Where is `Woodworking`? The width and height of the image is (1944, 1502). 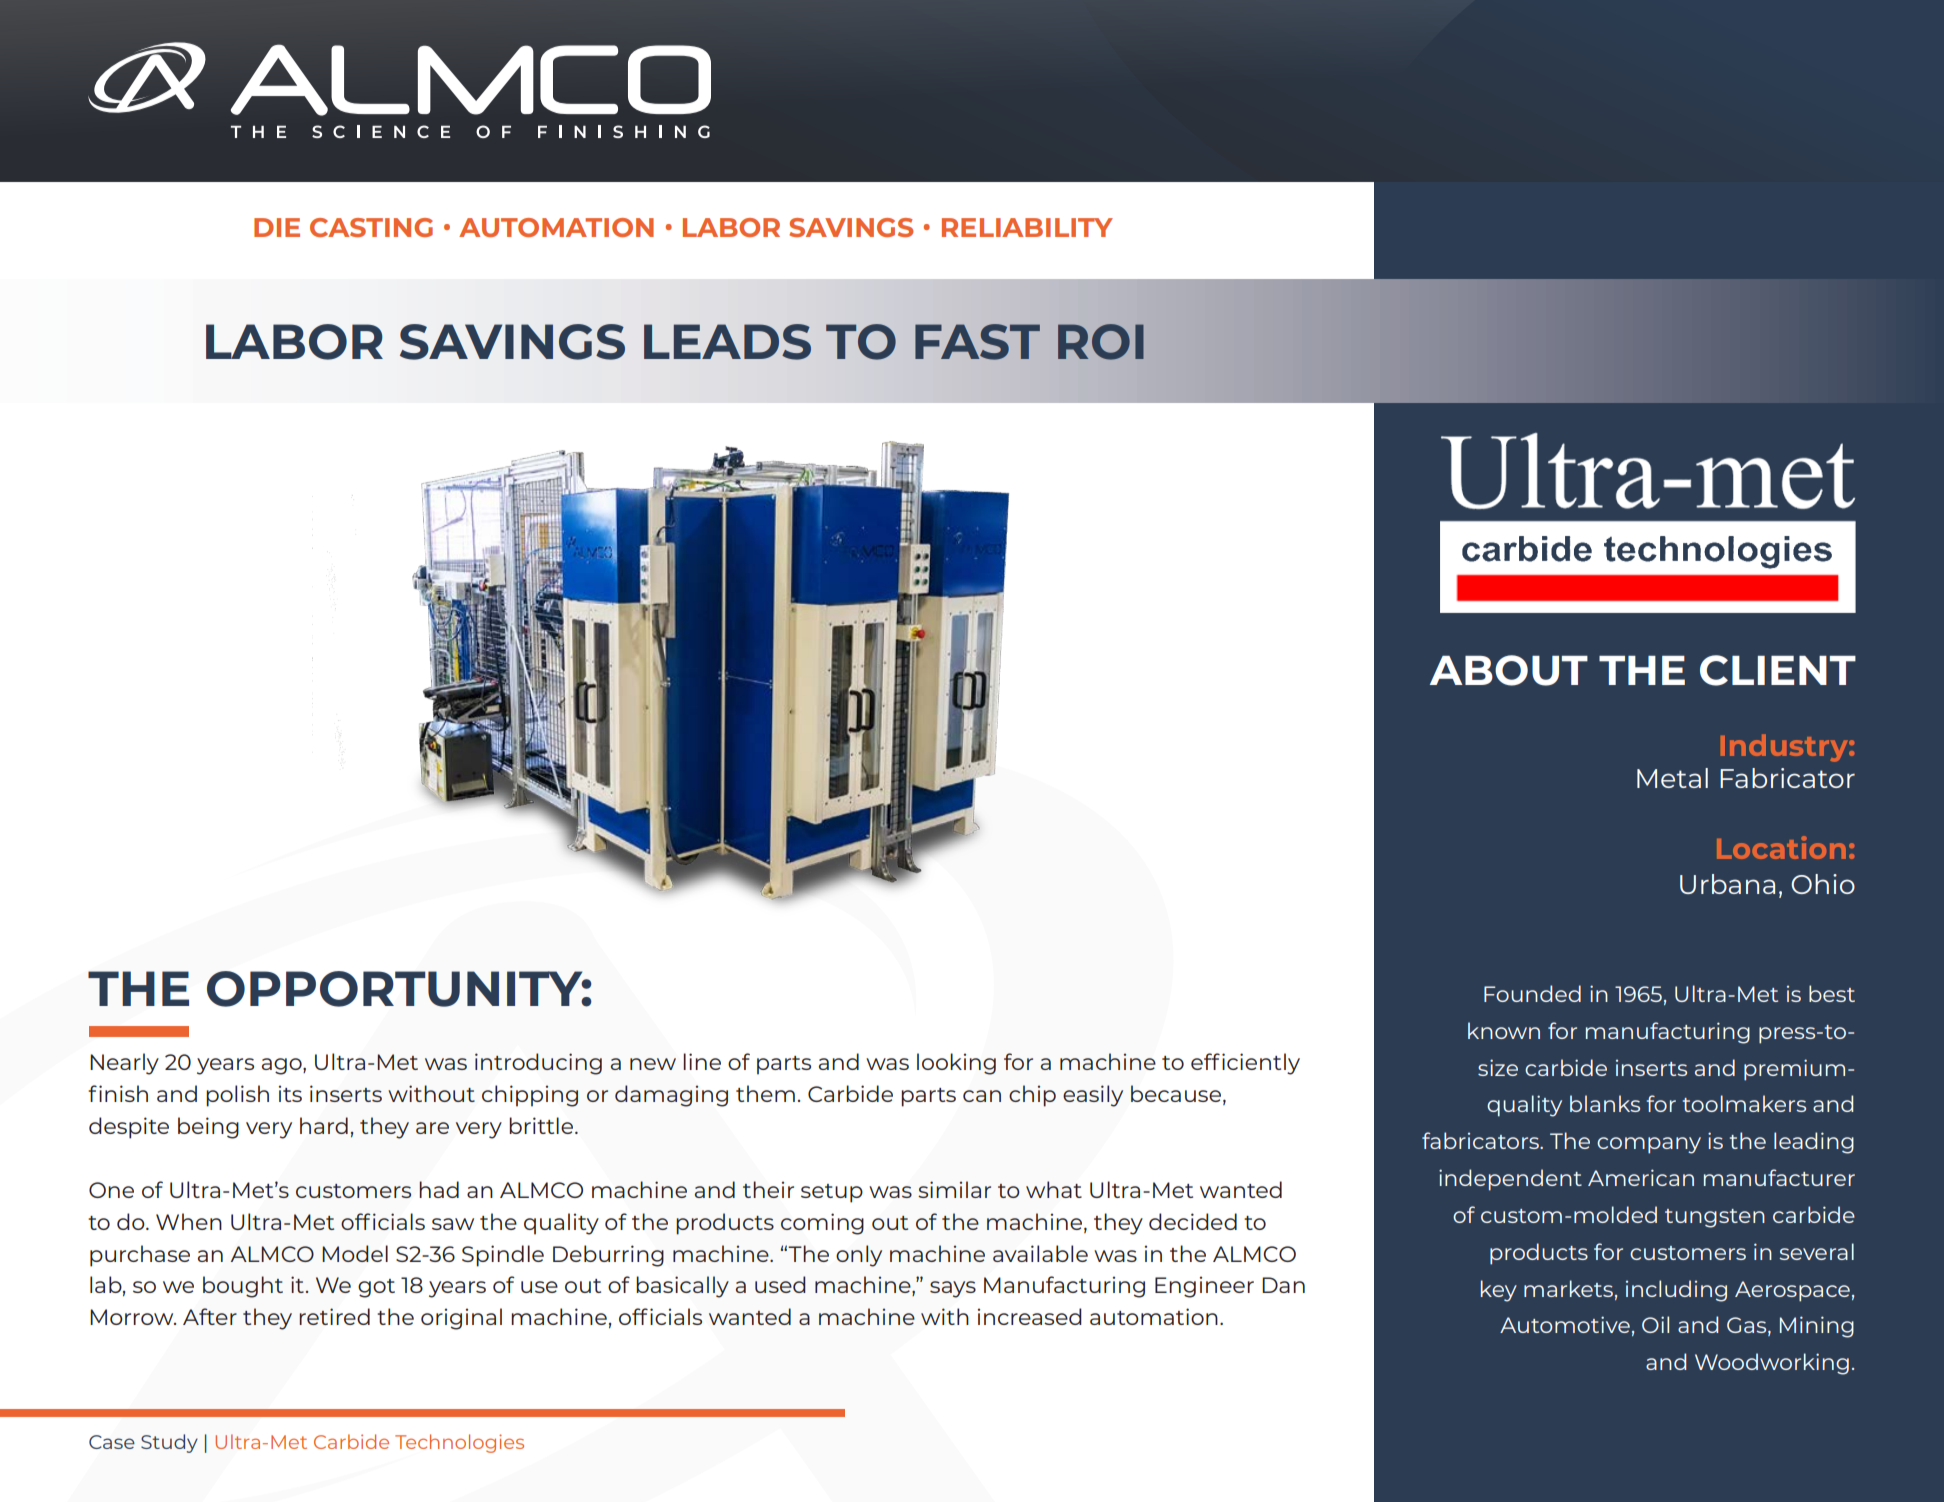 Woodworking is located at coordinates (1772, 1364).
